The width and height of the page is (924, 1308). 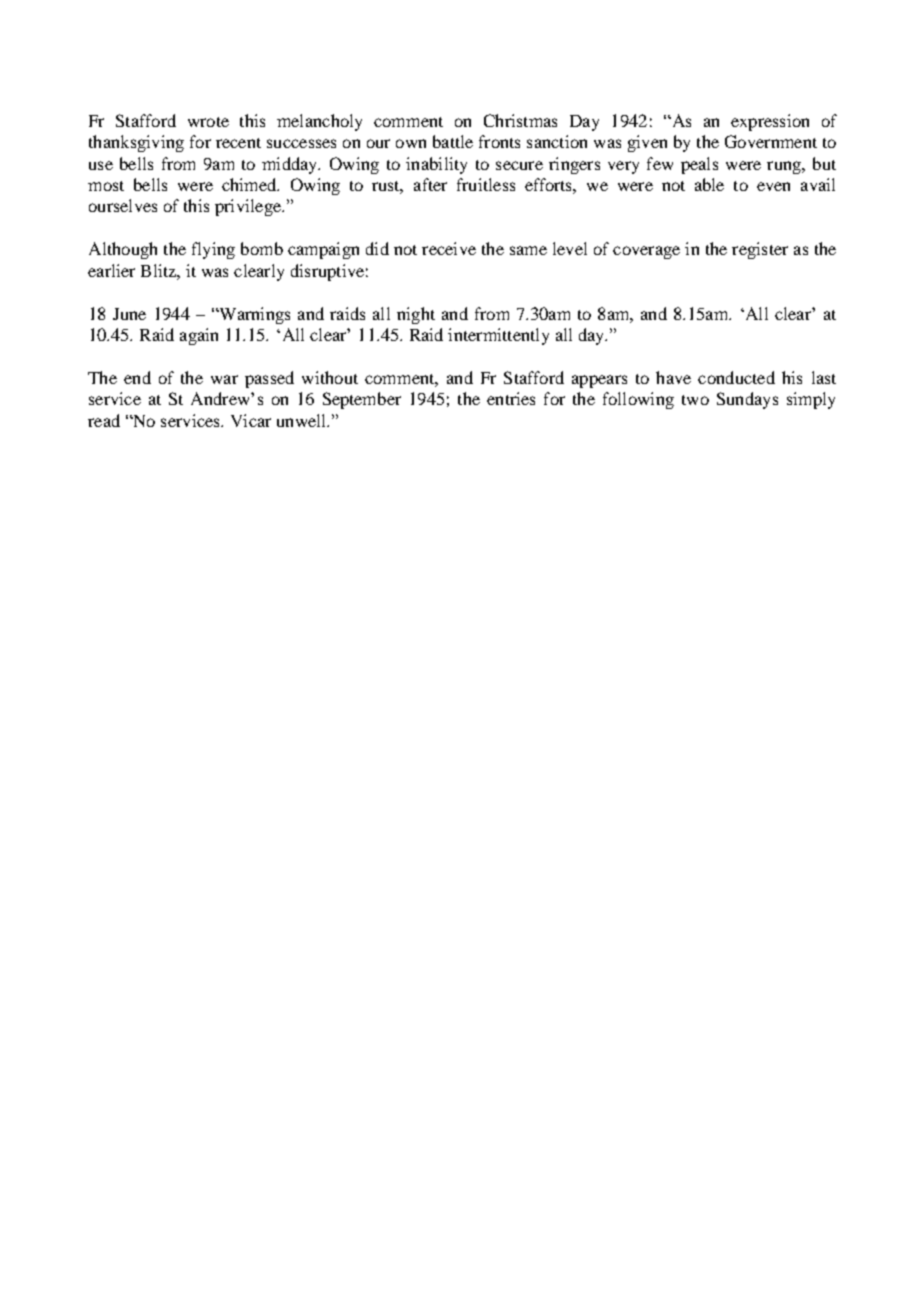 What do you see at coordinates (129, 314) in the page?
I see `June` at bounding box center [129, 314].
